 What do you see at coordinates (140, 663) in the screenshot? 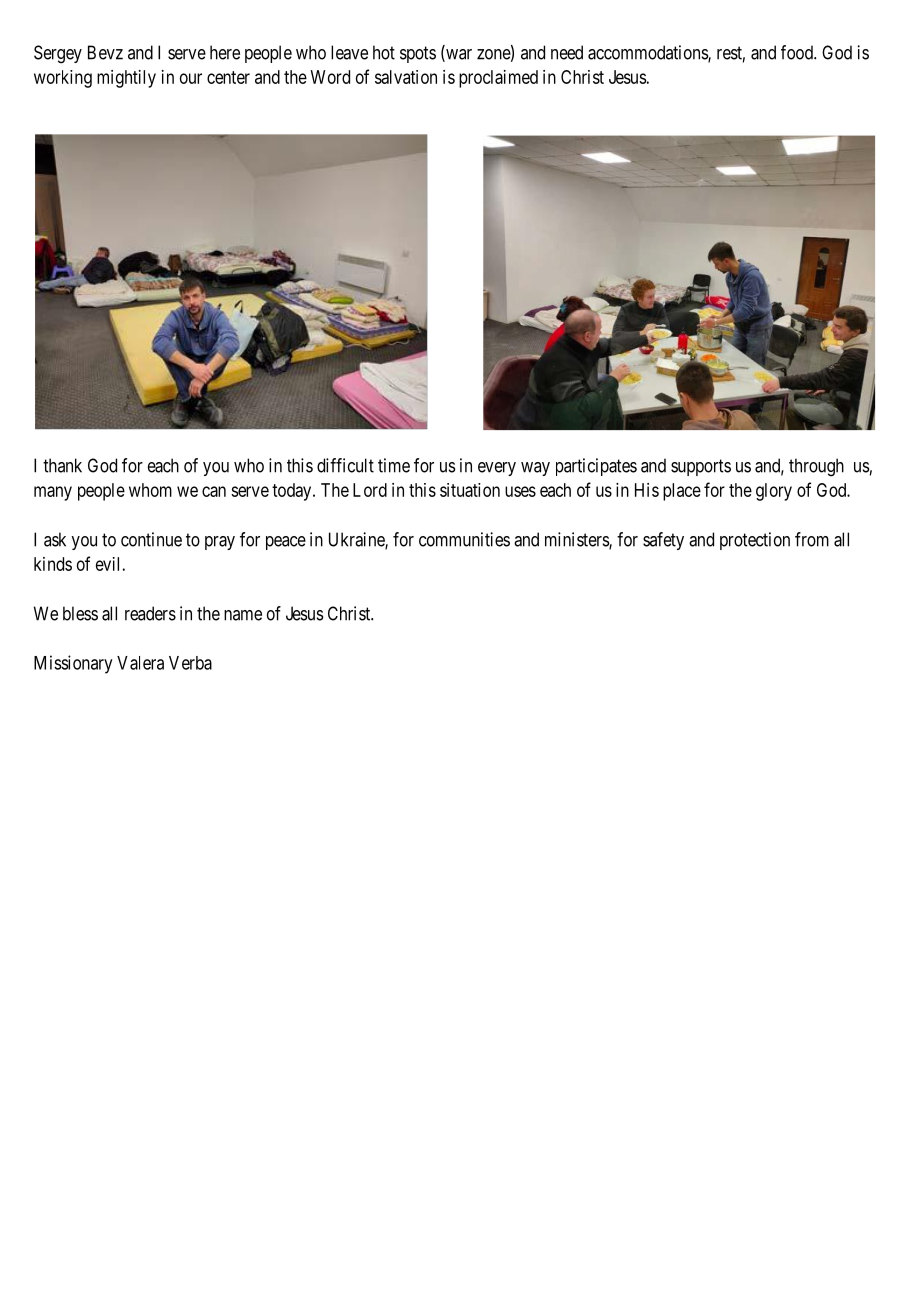
I see `Valera` at bounding box center [140, 663].
